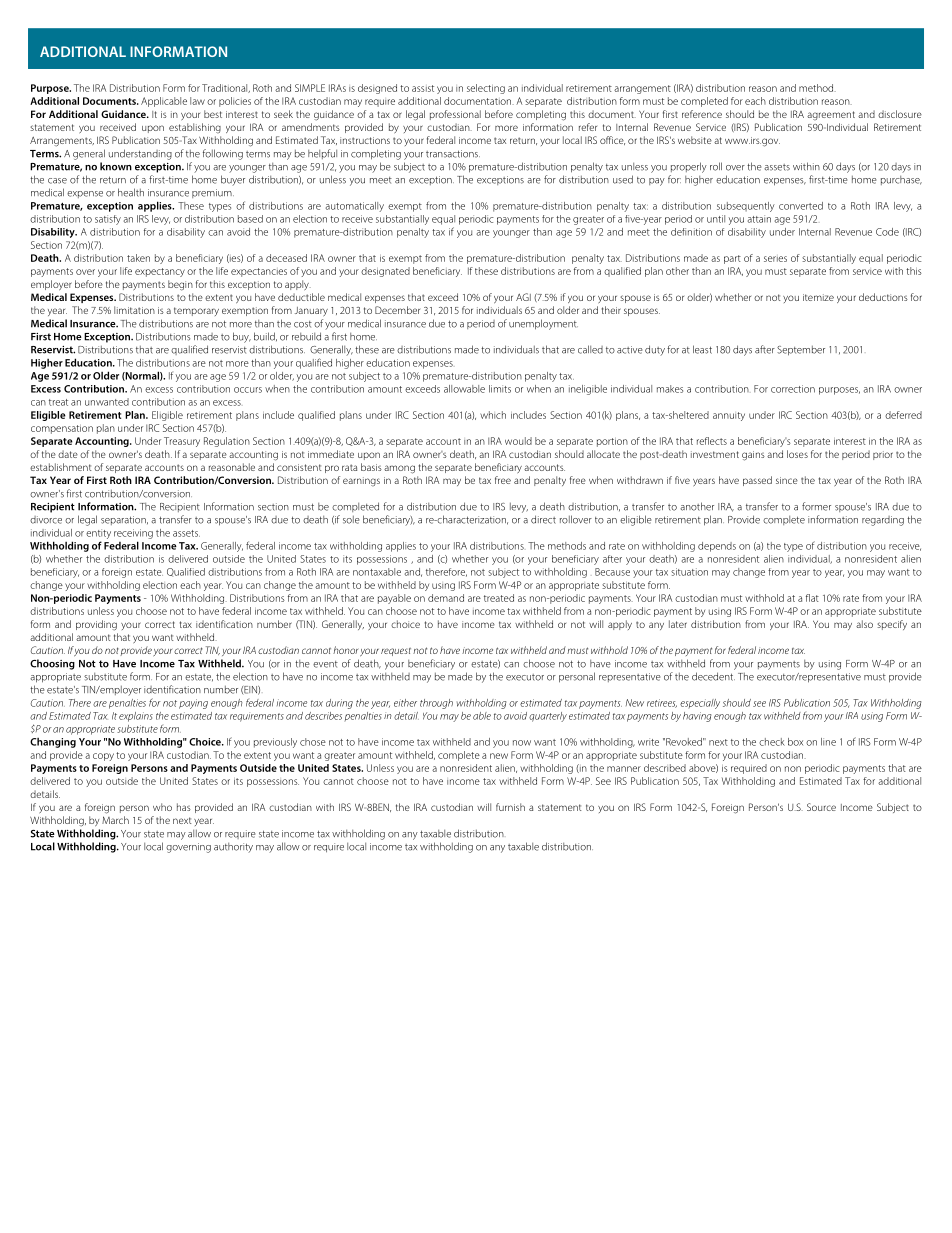 The width and height of the image is (952, 1233). What do you see at coordinates (518, 441) in the image?
I see `would` at bounding box center [518, 441].
